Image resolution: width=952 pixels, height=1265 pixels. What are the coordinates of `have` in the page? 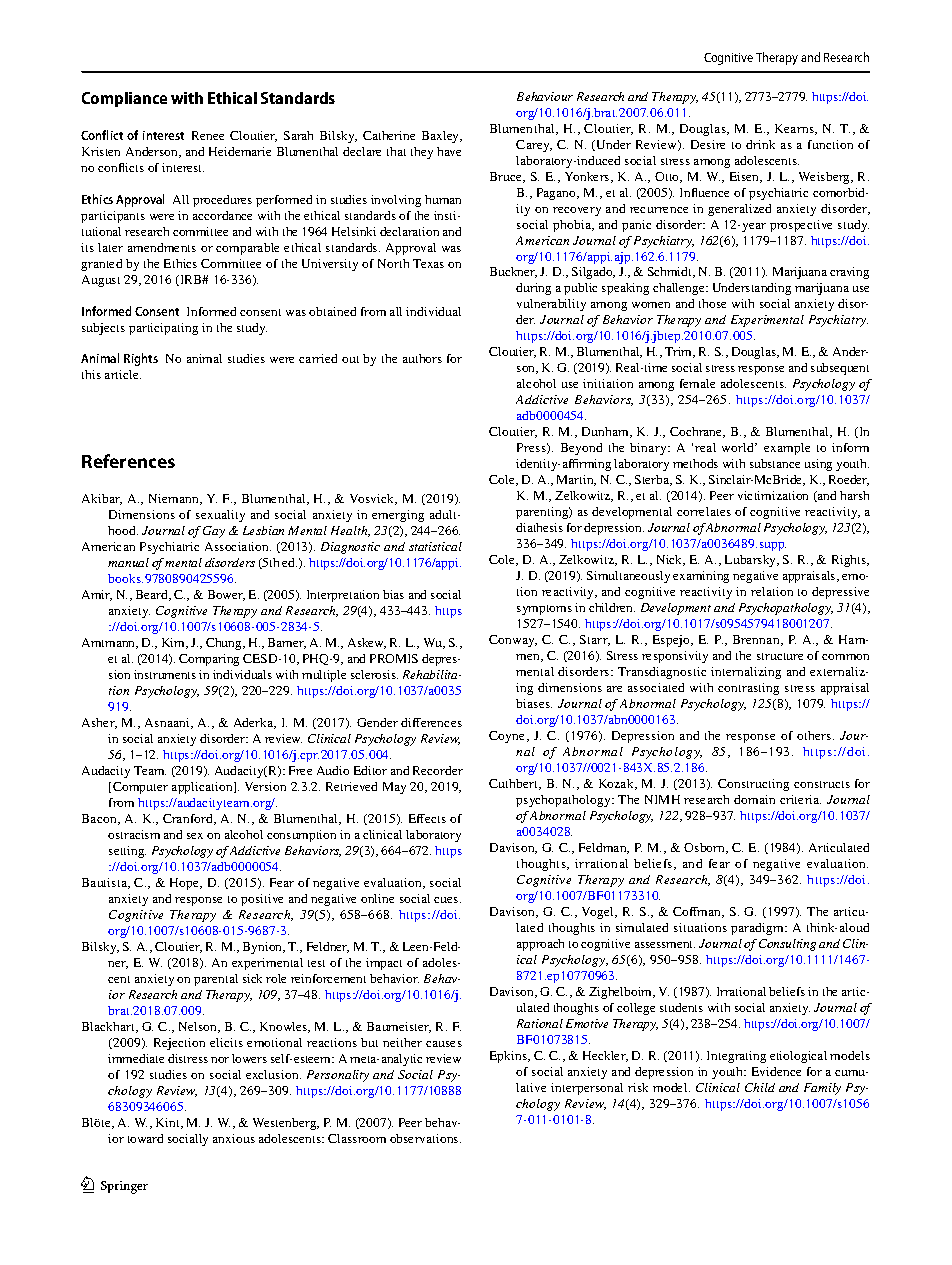 It's located at (449, 151).
